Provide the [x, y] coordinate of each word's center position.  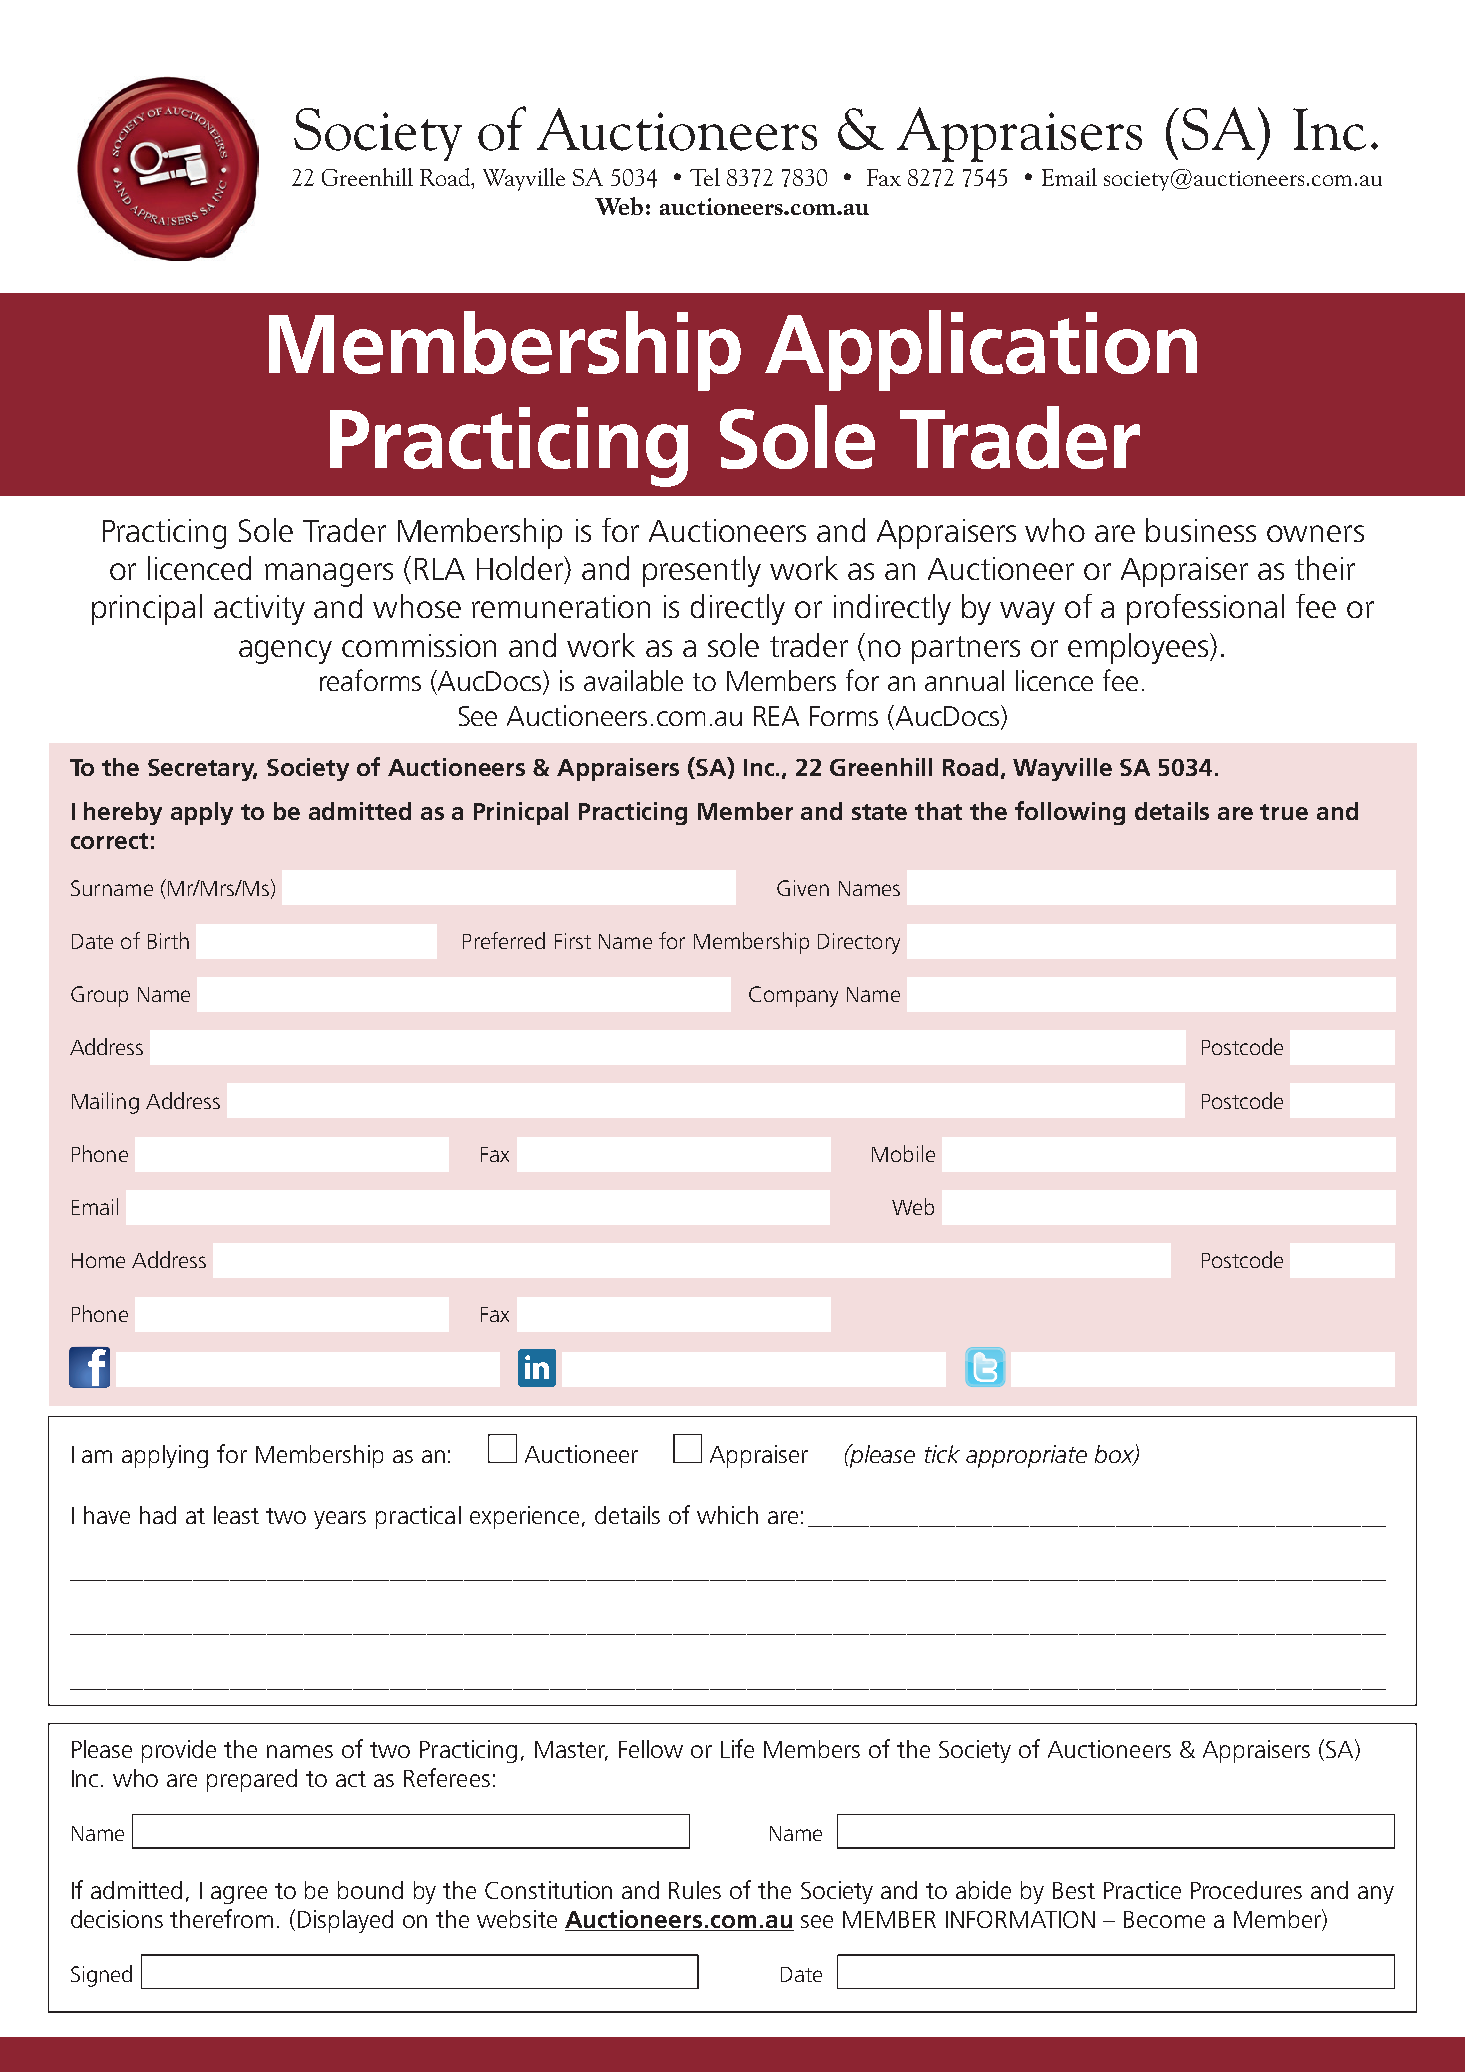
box [1115, 1455]
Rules [695, 1890]
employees [1139, 648]
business [1201, 530]
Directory [859, 943]
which [727, 1515]
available [633, 680]
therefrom [221, 1918]
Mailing [105, 1103]
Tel [705, 177]
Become [1164, 1919]
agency [285, 652]
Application [981, 350]
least [236, 1515]
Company [793, 996]
